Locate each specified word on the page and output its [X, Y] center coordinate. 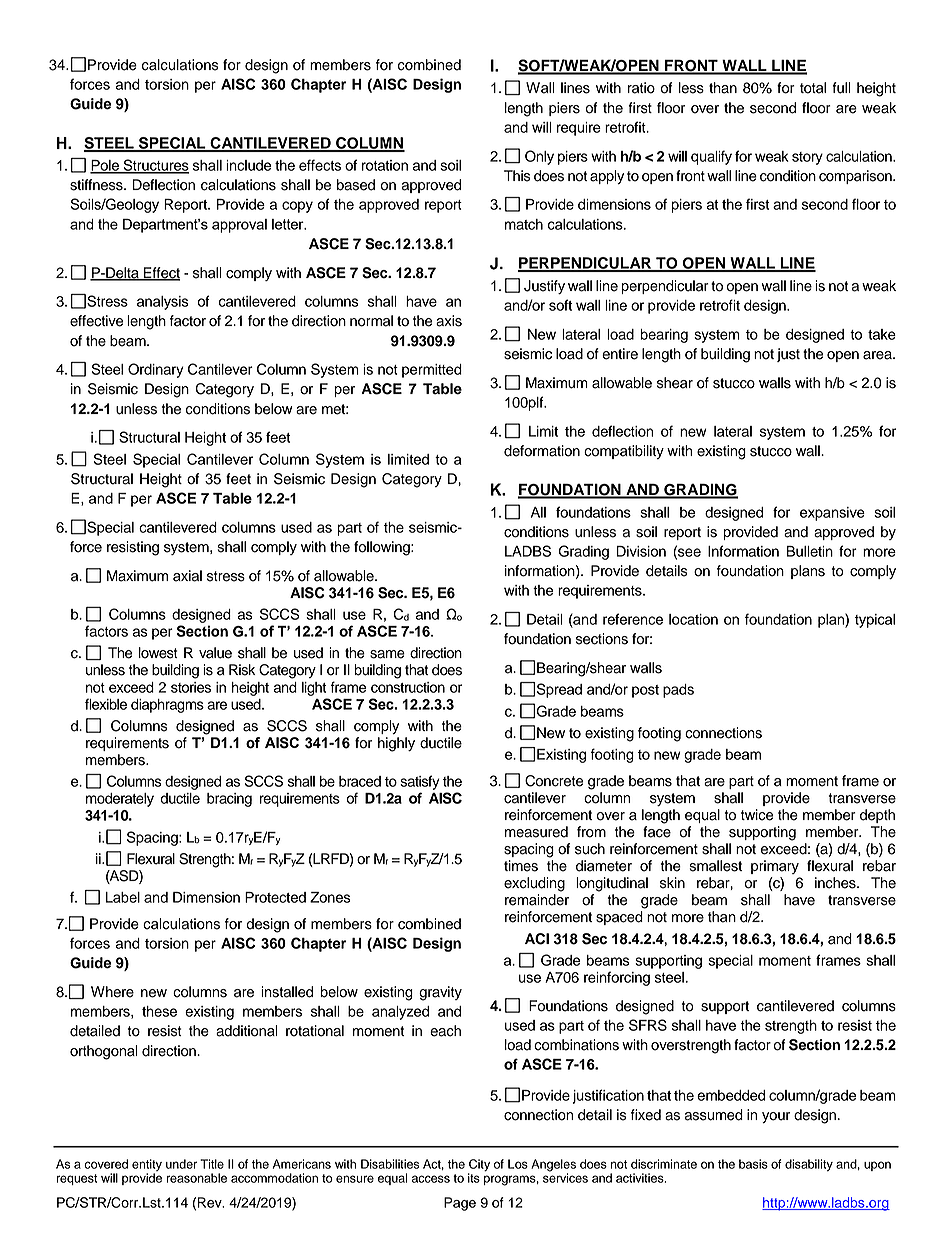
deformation [542, 451]
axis [449, 321]
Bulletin [810, 551]
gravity [440, 993]
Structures [155, 166]
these [159, 1011]
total [813, 88]
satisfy [419, 782]
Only [539, 157]
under [181, 1164]
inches [836, 883]
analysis [163, 303]
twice [757, 815]
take [882, 334]
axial [187, 576]
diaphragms [167, 706]
